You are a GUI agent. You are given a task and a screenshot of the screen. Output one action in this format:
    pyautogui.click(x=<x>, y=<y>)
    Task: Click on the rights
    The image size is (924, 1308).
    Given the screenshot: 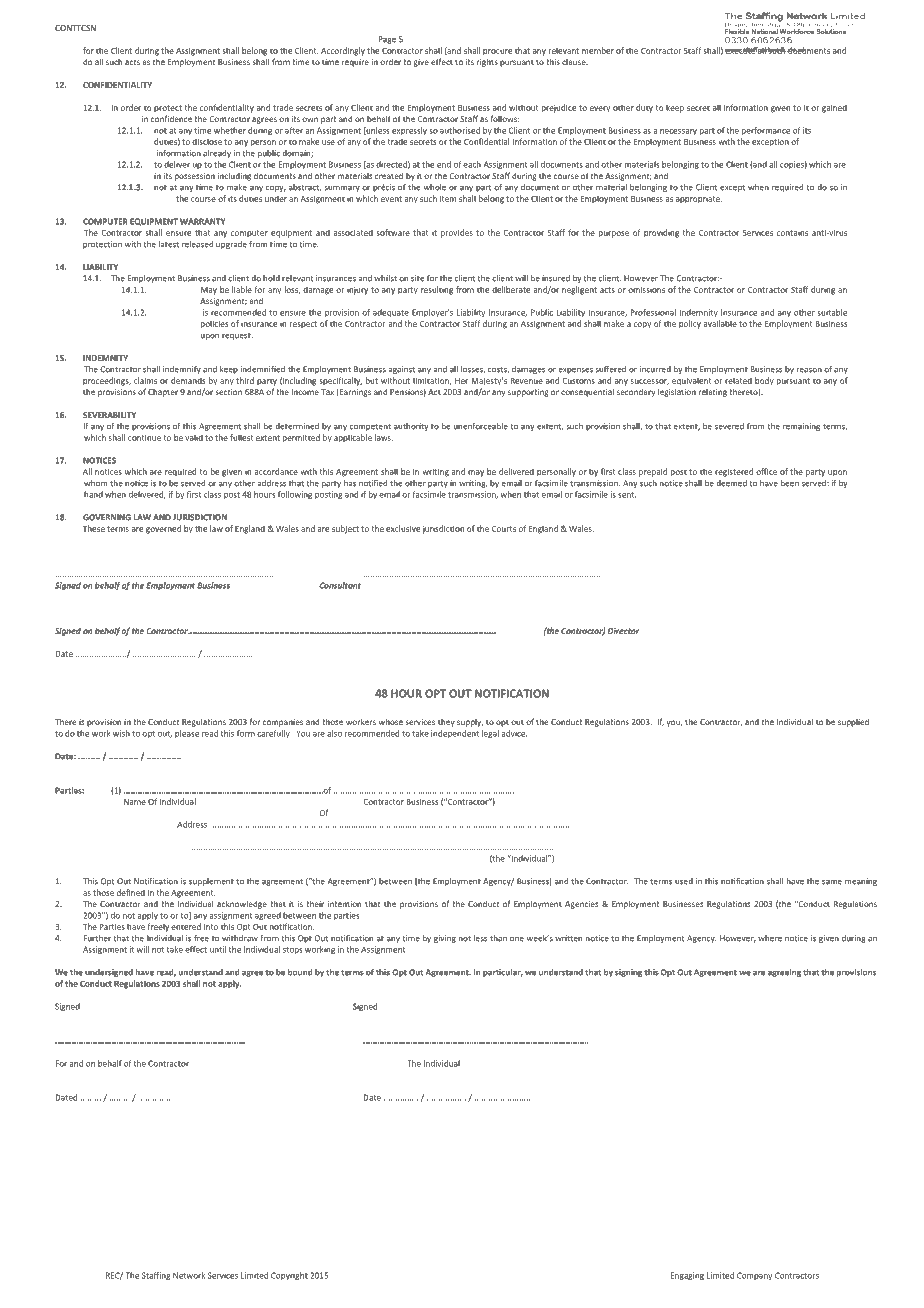 What is the action you would take?
    pyautogui.click(x=487, y=62)
